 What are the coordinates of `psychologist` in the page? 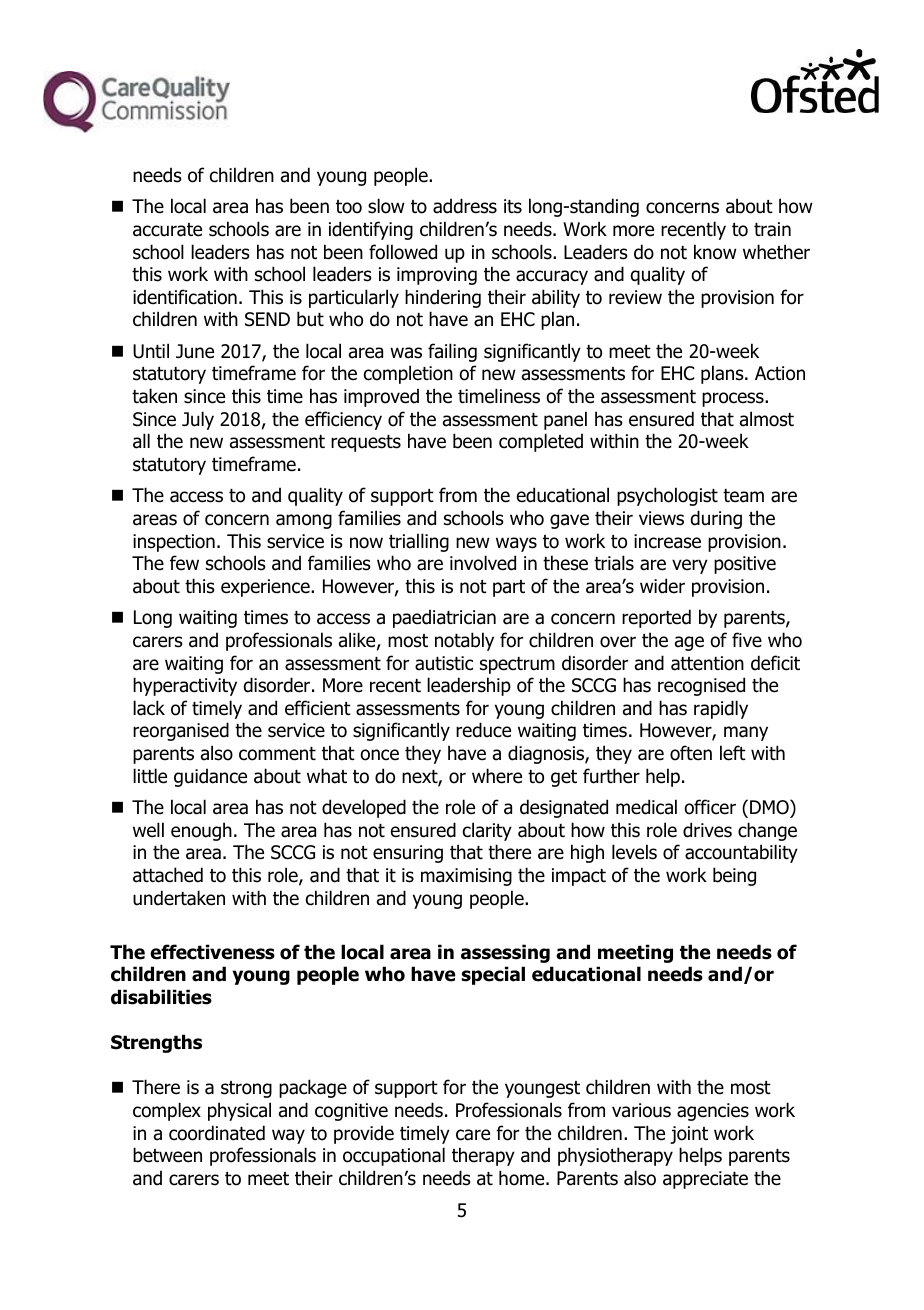 It's located at (667, 496).
